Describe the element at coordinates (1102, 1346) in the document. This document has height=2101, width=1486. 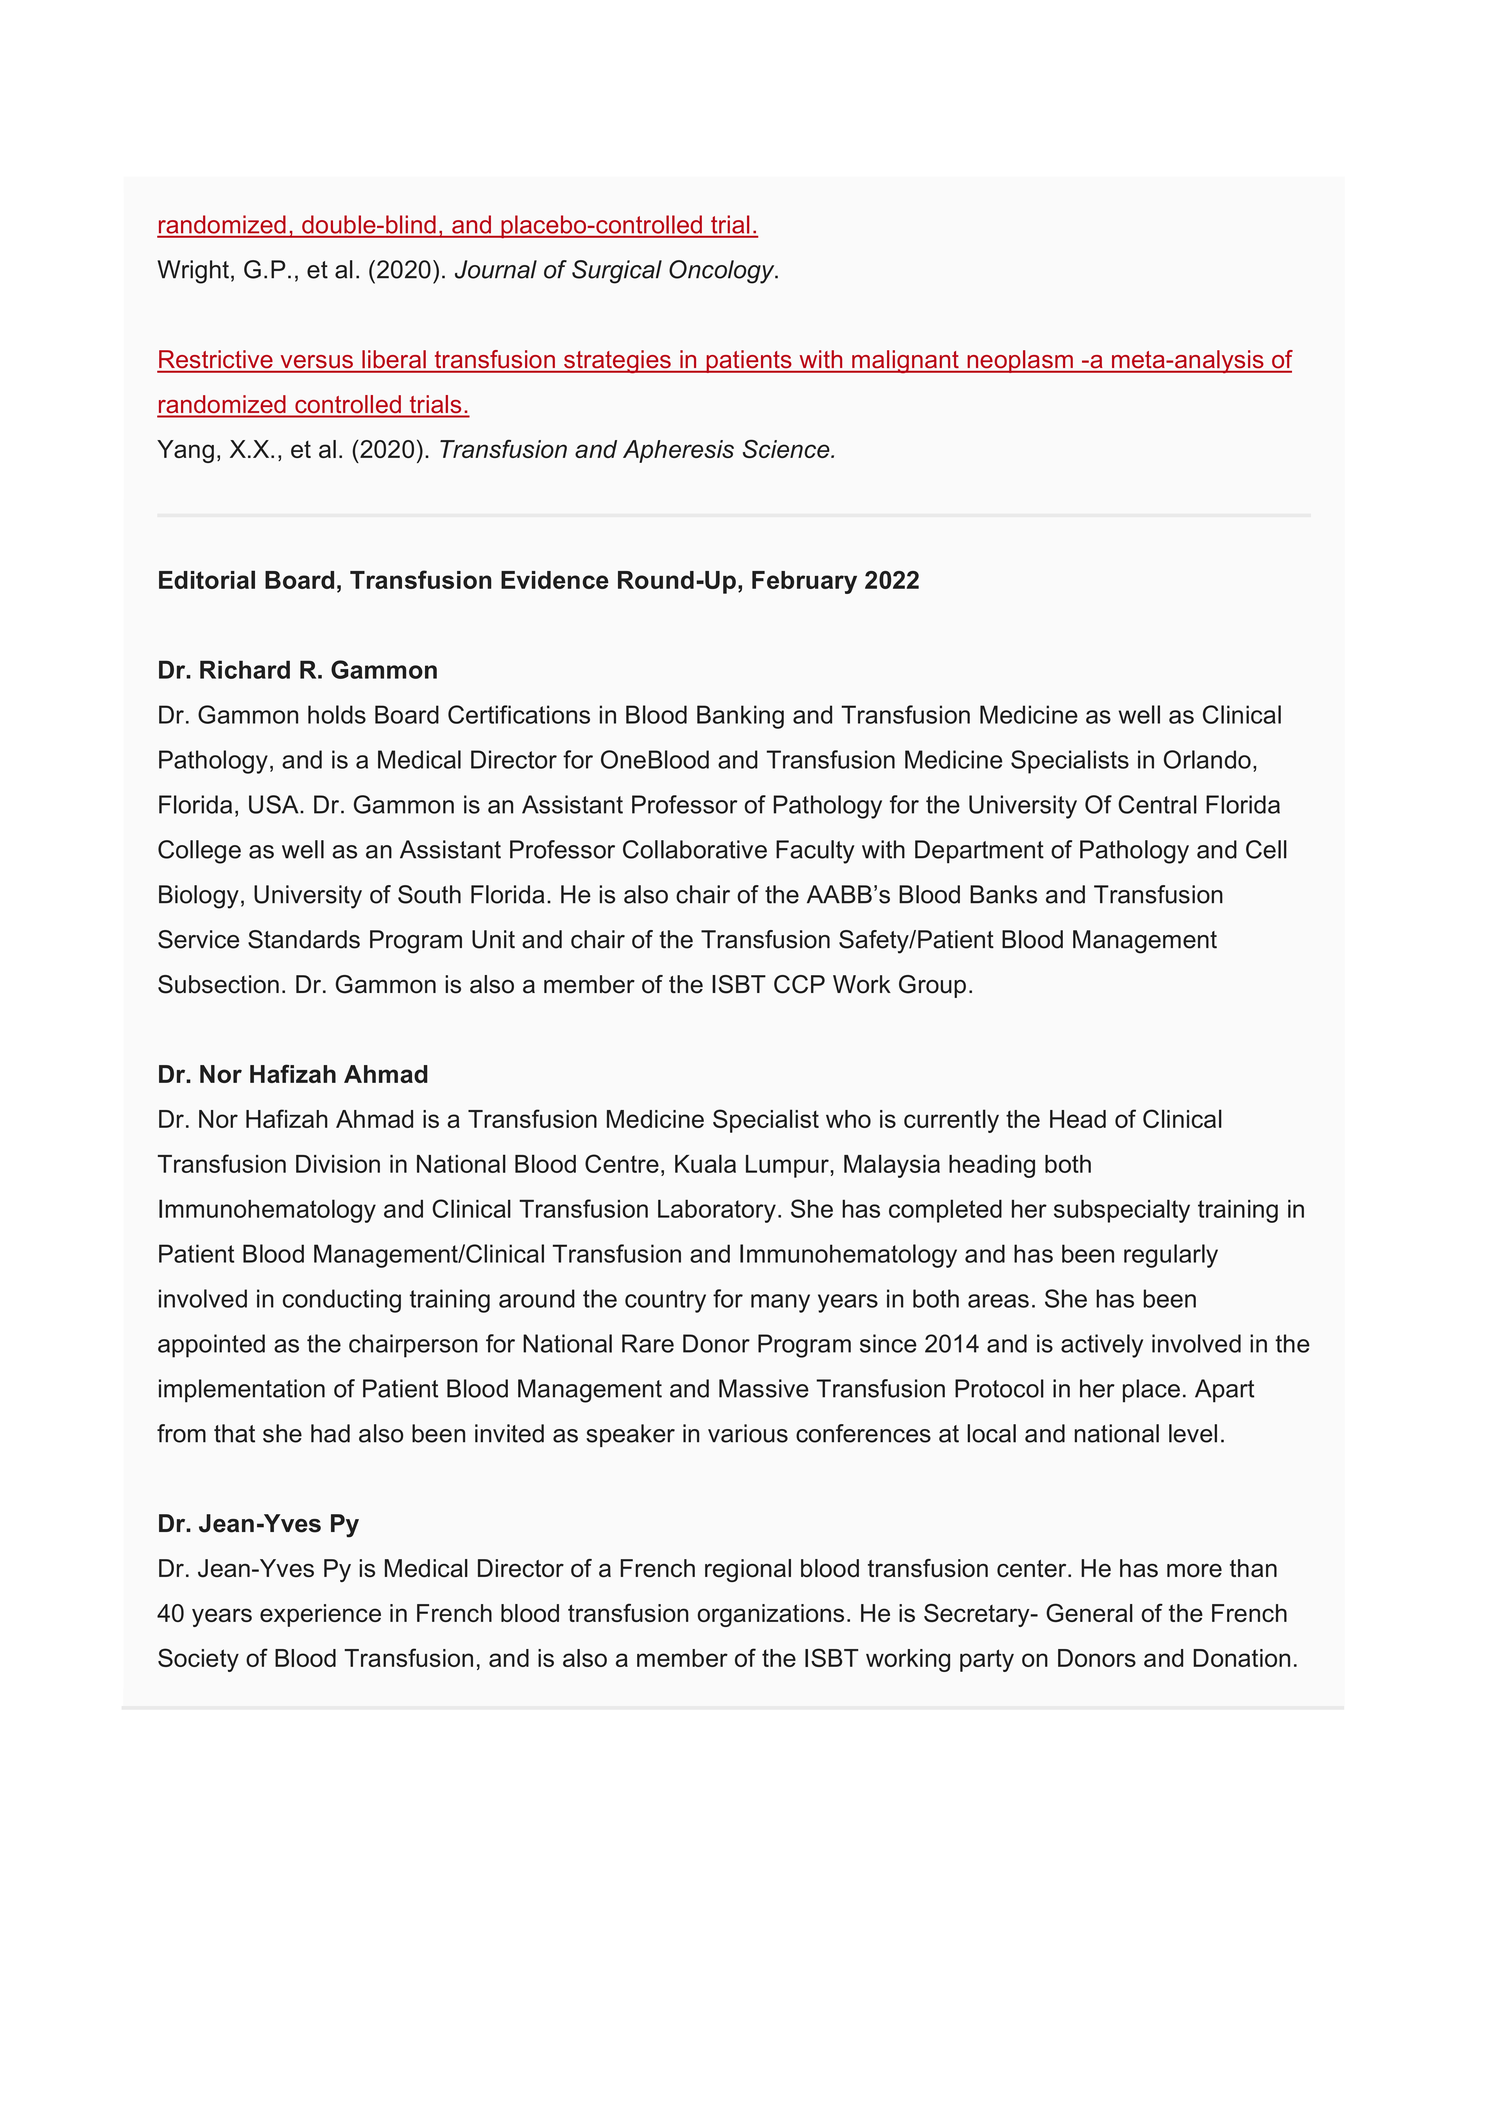
I see `actively` at that location.
